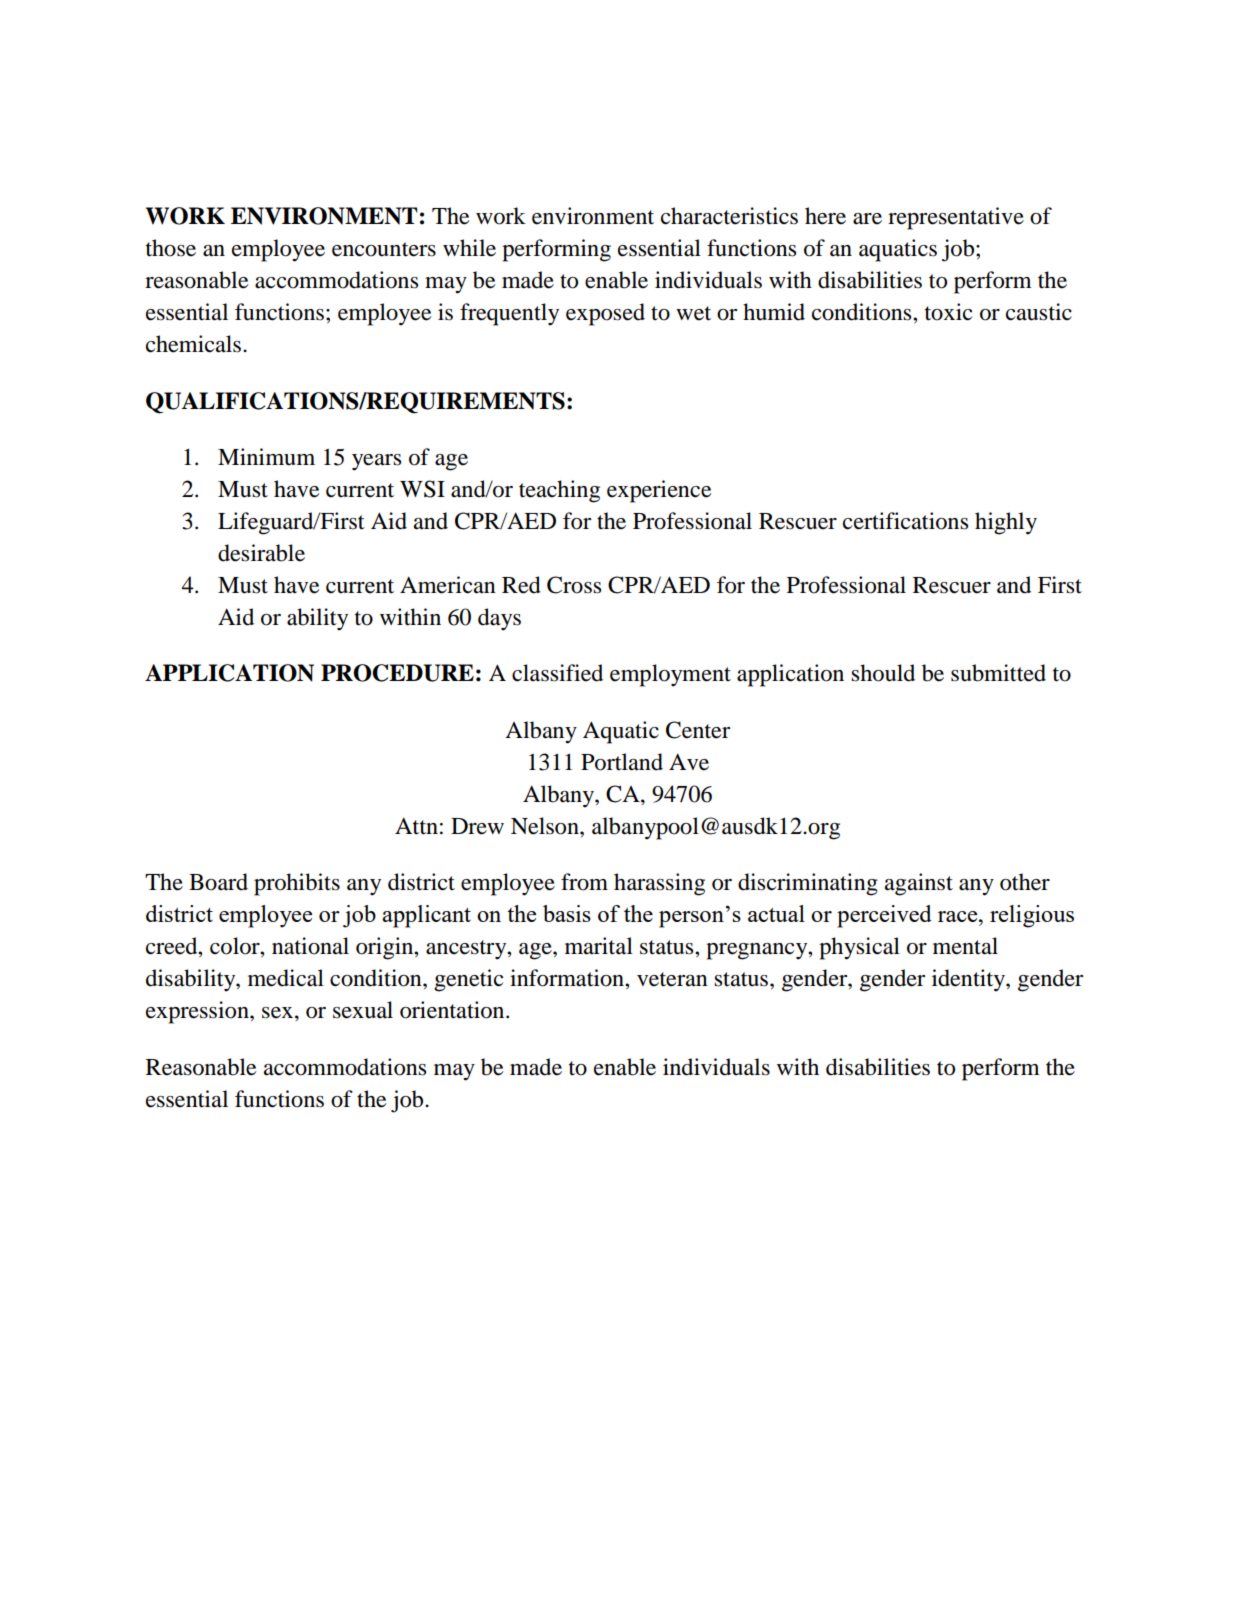 The width and height of the document is (1236, 1600). I want to click on characteristics, so click(729, 216).
